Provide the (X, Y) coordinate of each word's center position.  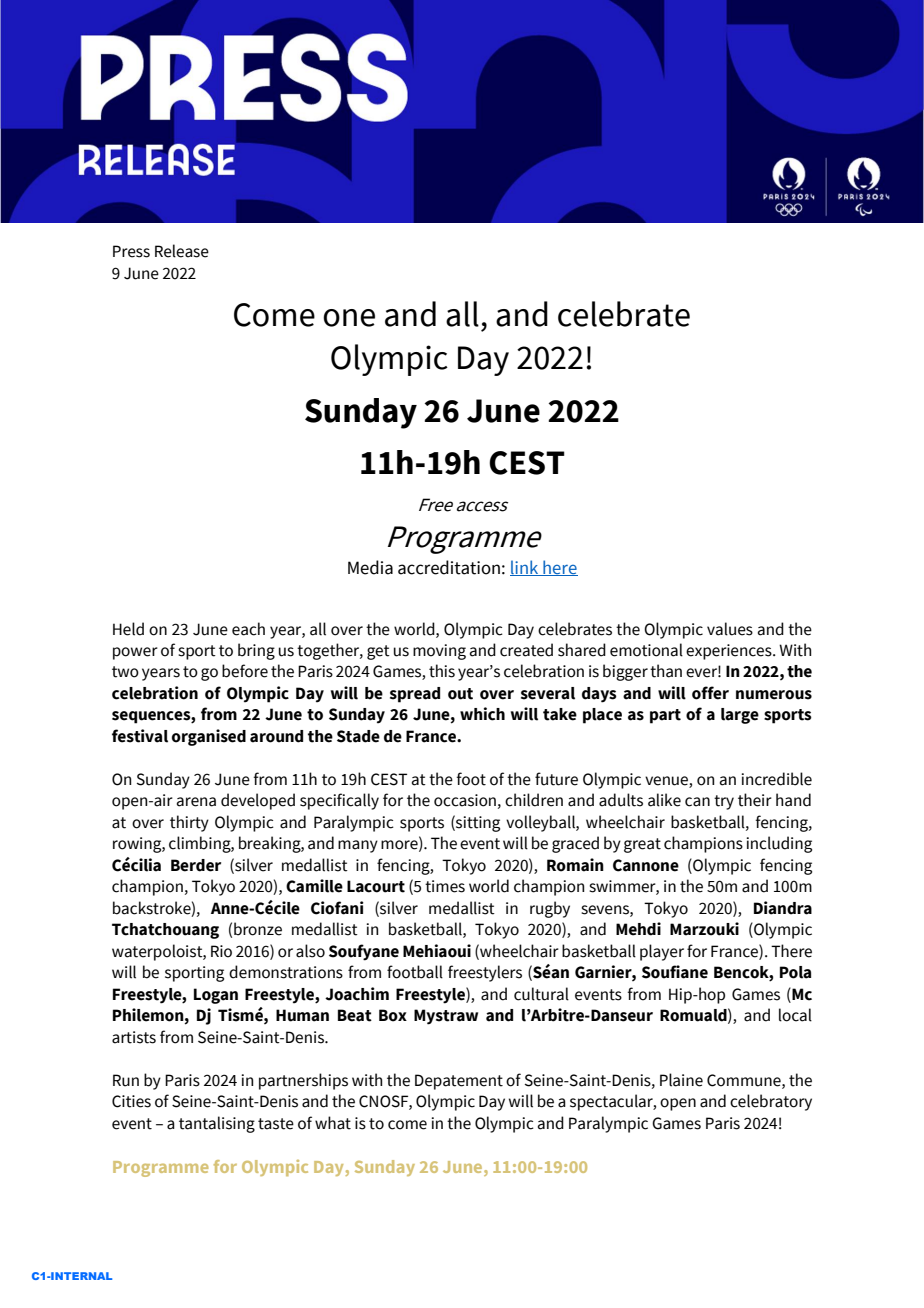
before (245, 671)
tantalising (217, 1124)
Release (182, 251)
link (525, 568)
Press (131, 251)
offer (710, 693)
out (460, 694)
